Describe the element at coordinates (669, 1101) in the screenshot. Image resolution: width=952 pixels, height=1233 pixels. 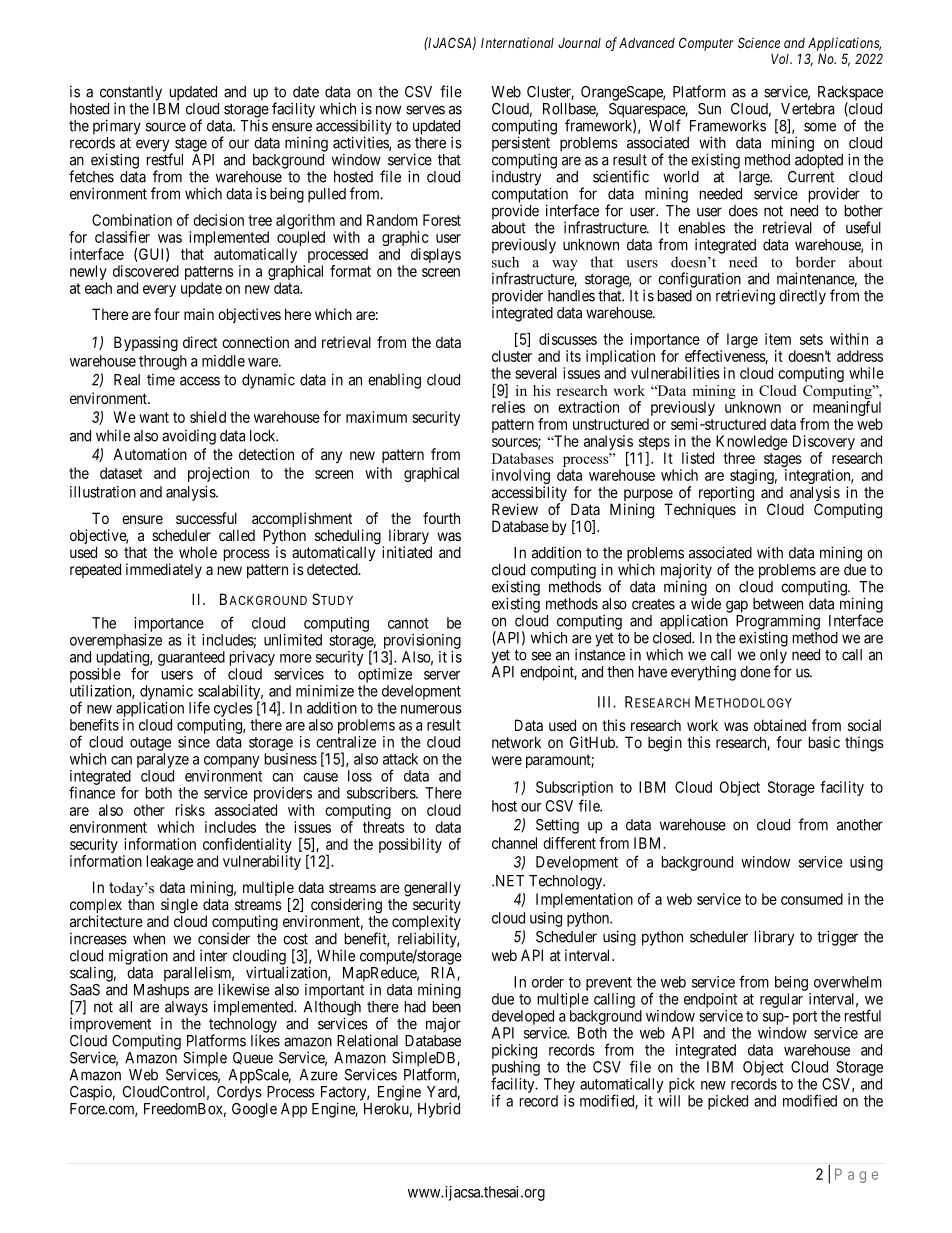
I see `will` at that location.
